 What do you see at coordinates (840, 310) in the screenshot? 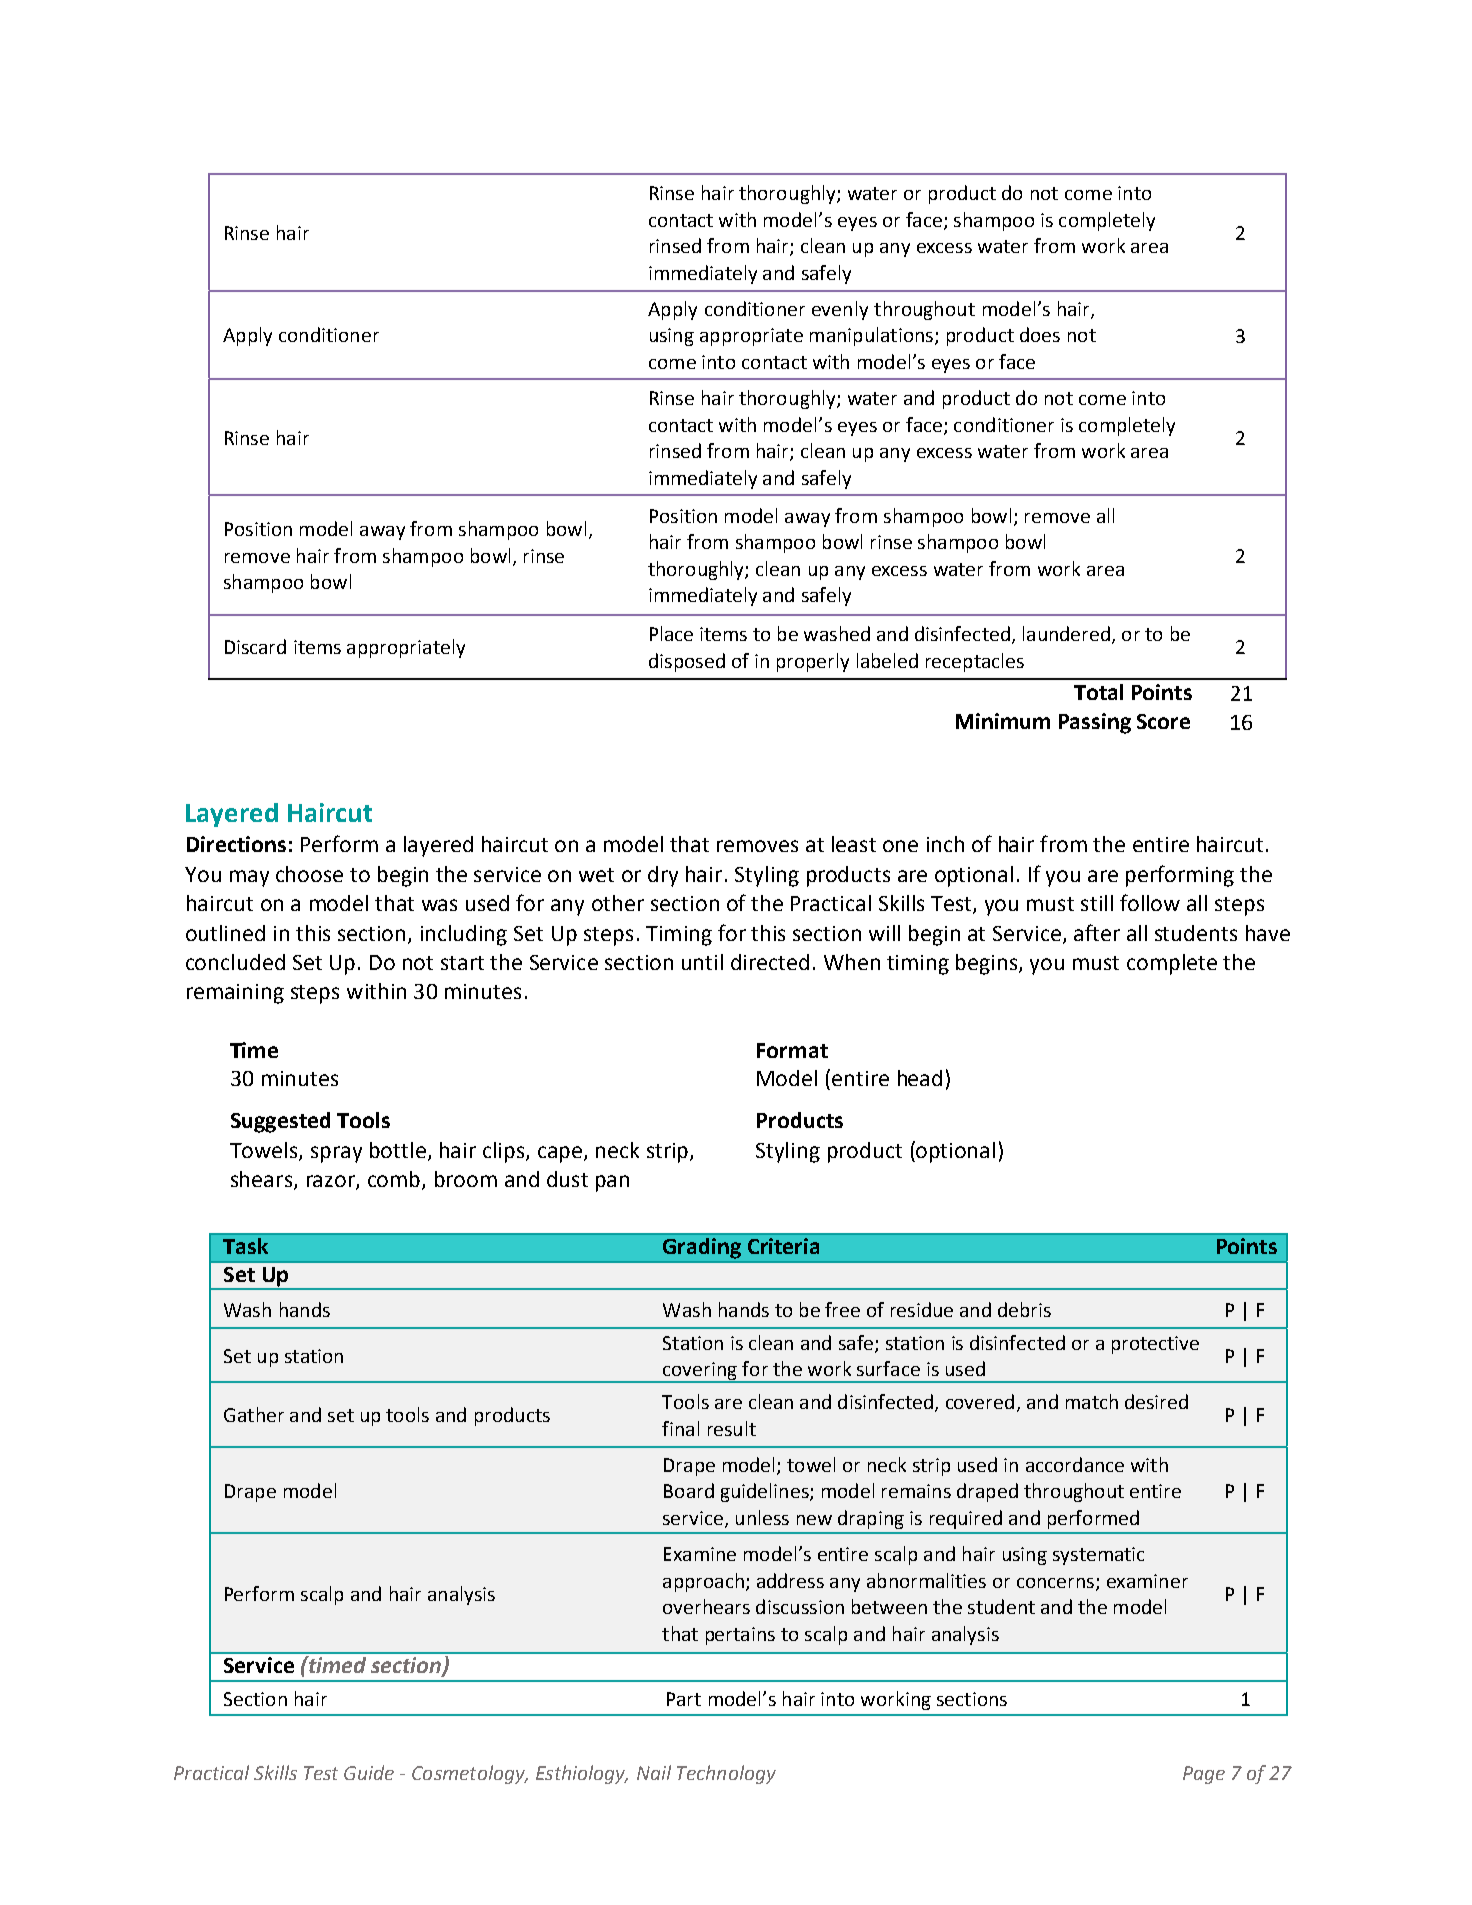
I see `evenly` at bounding box center [840, 310].
